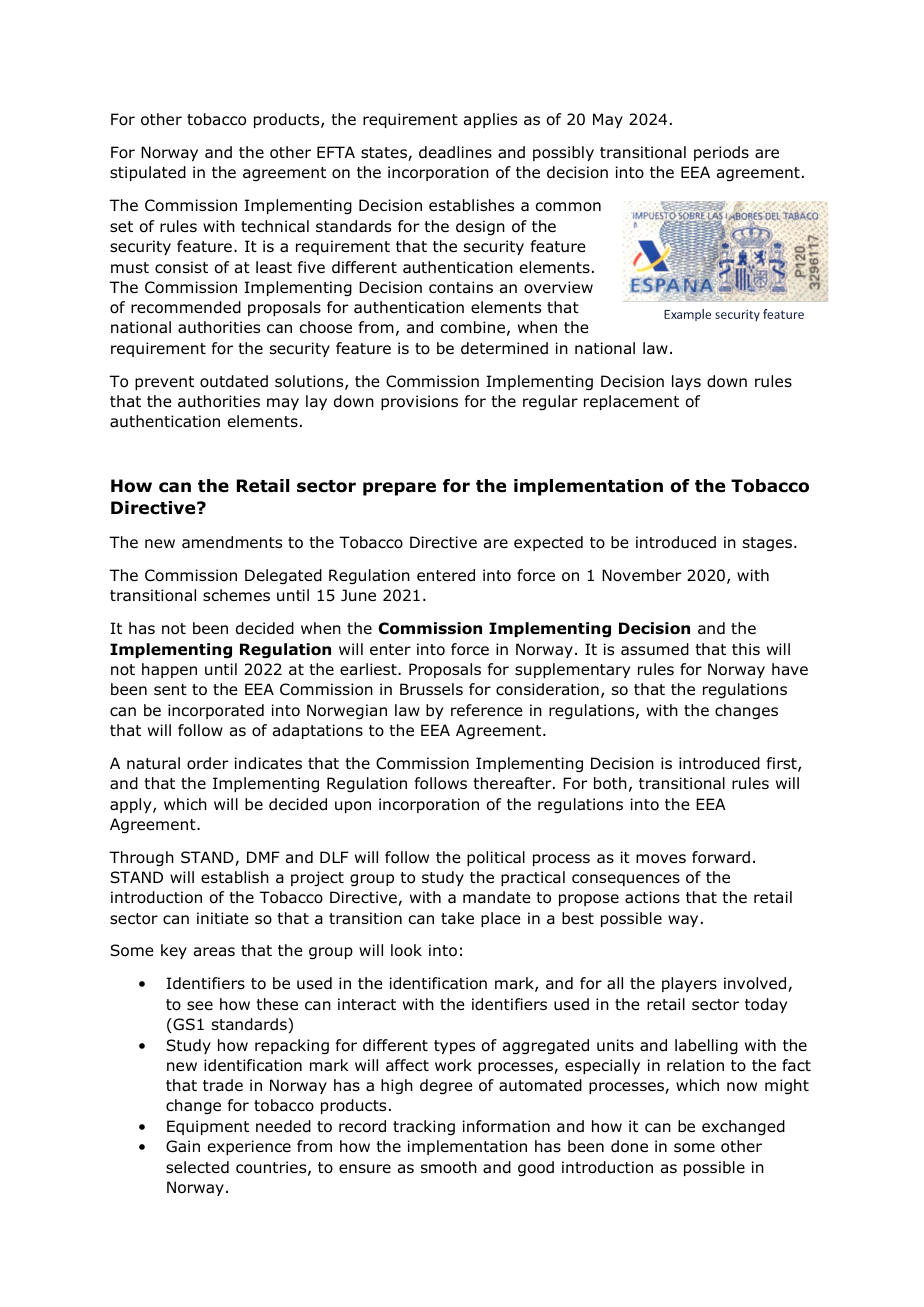 This image has width=924, height=1307. I want to click on periods, so click(721, 153).
